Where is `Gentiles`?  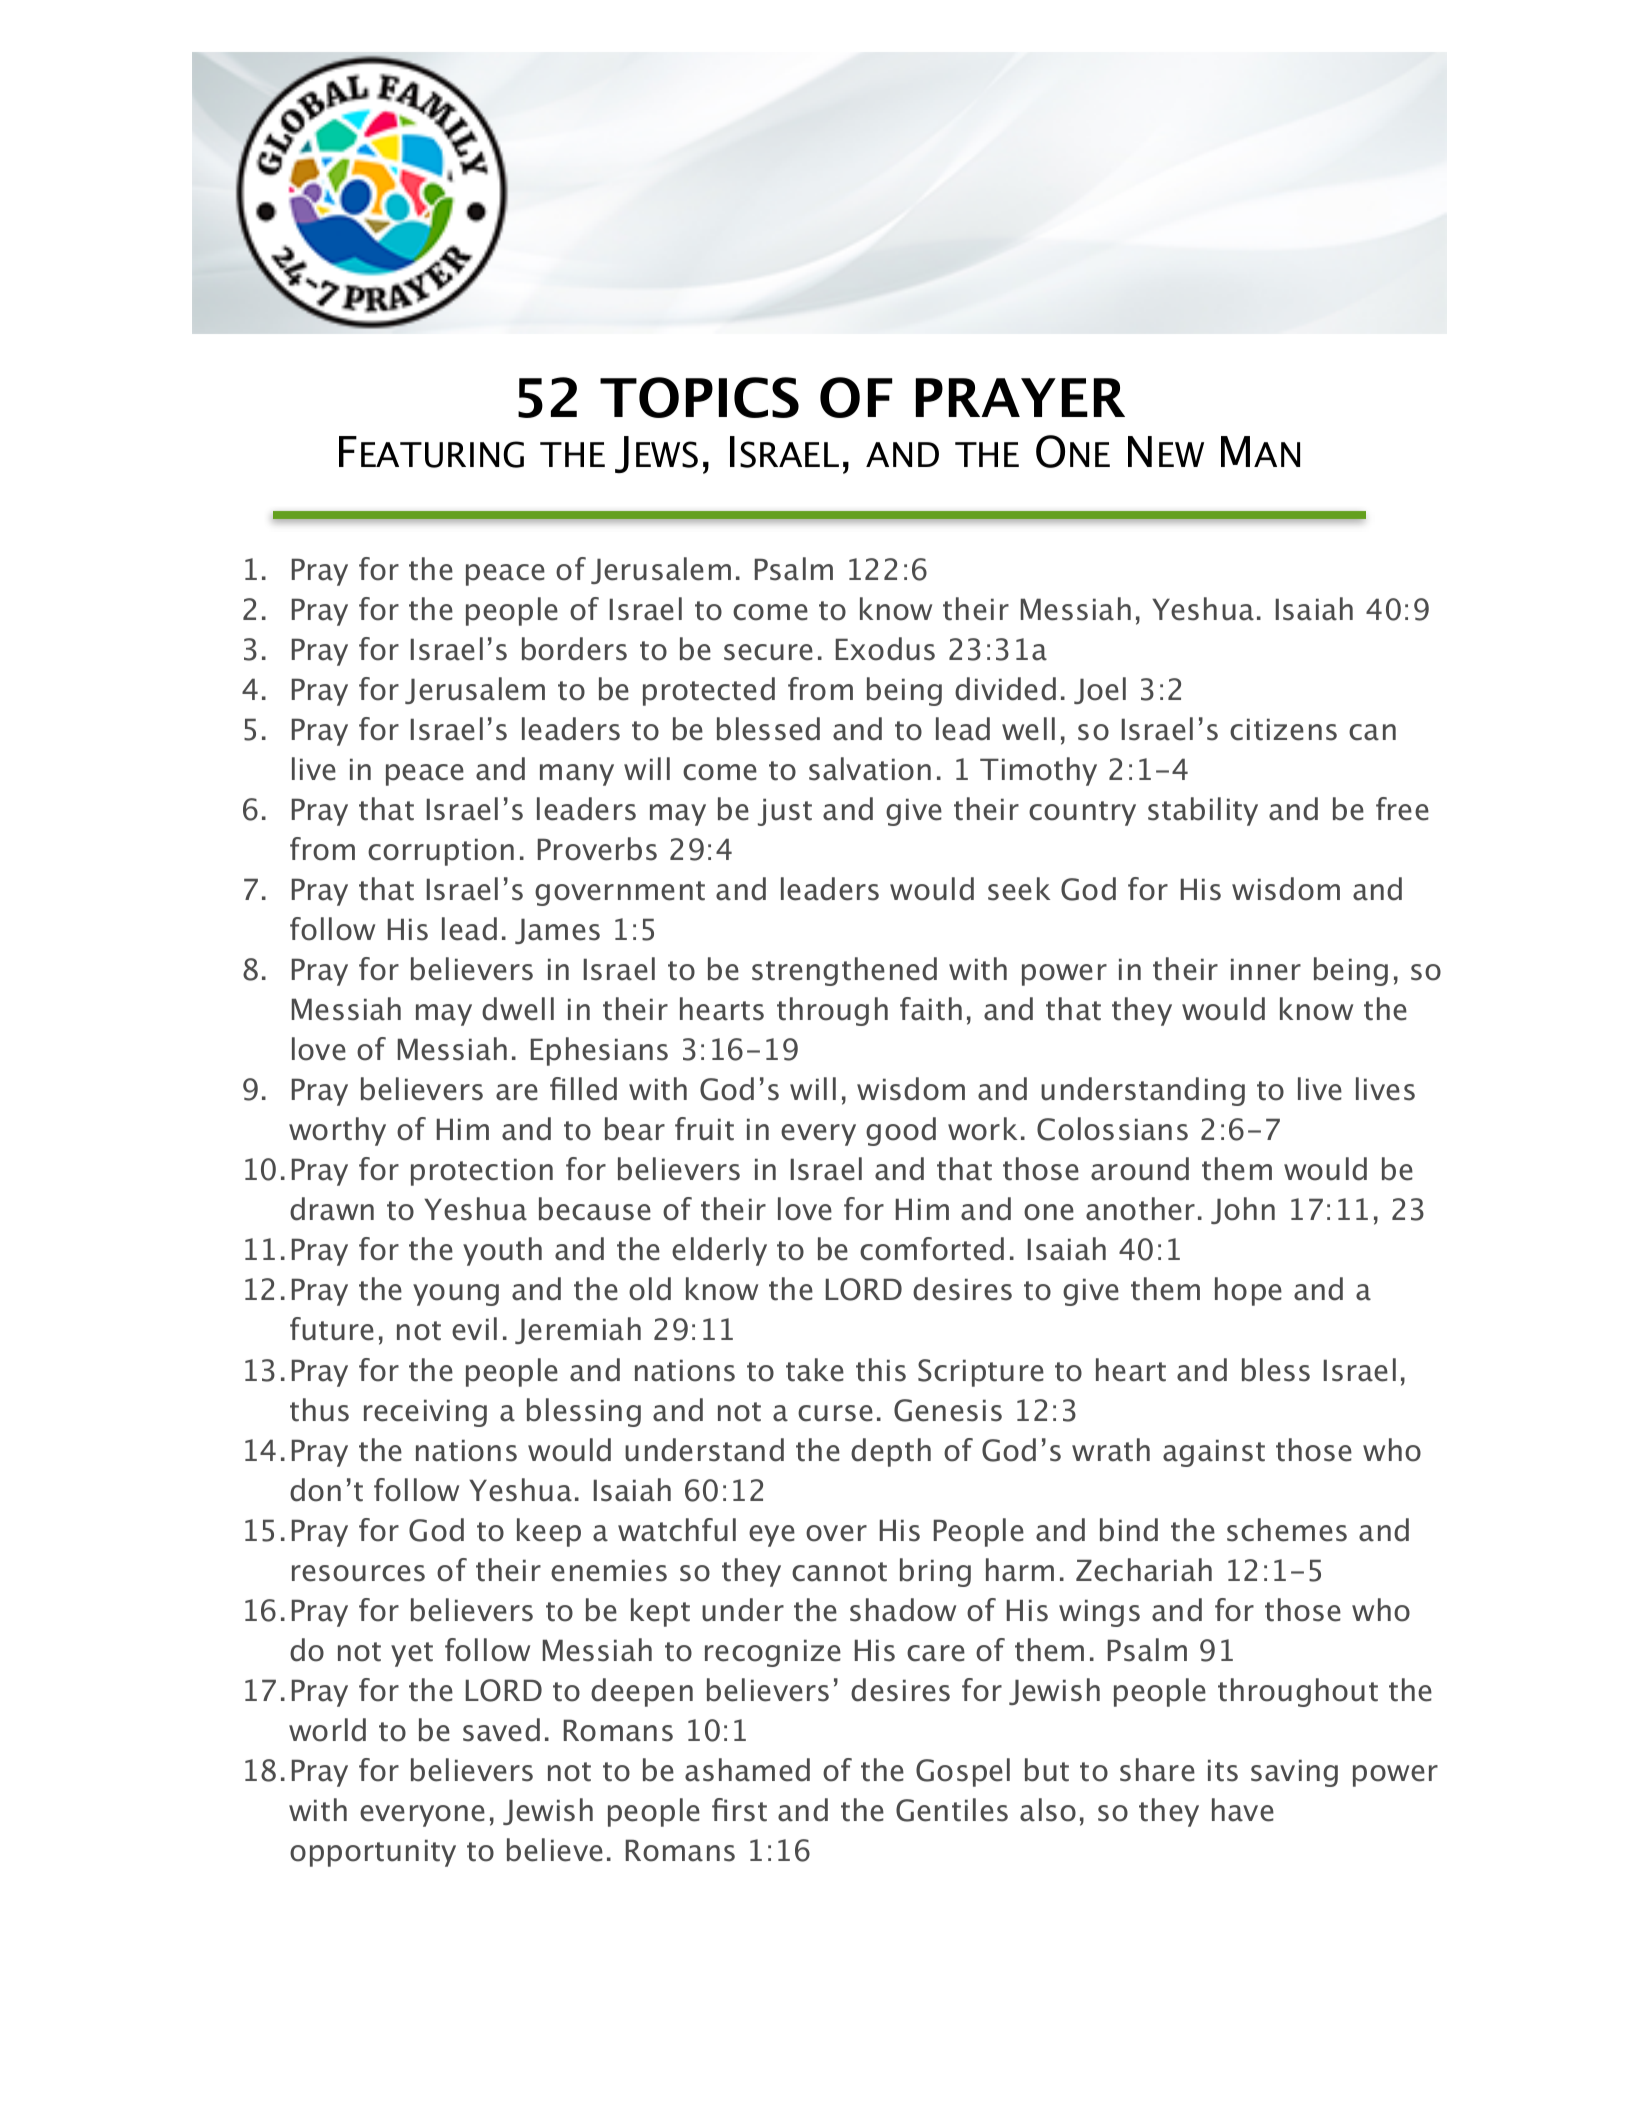
Gentiles is located at coordinates (952, 1810).
